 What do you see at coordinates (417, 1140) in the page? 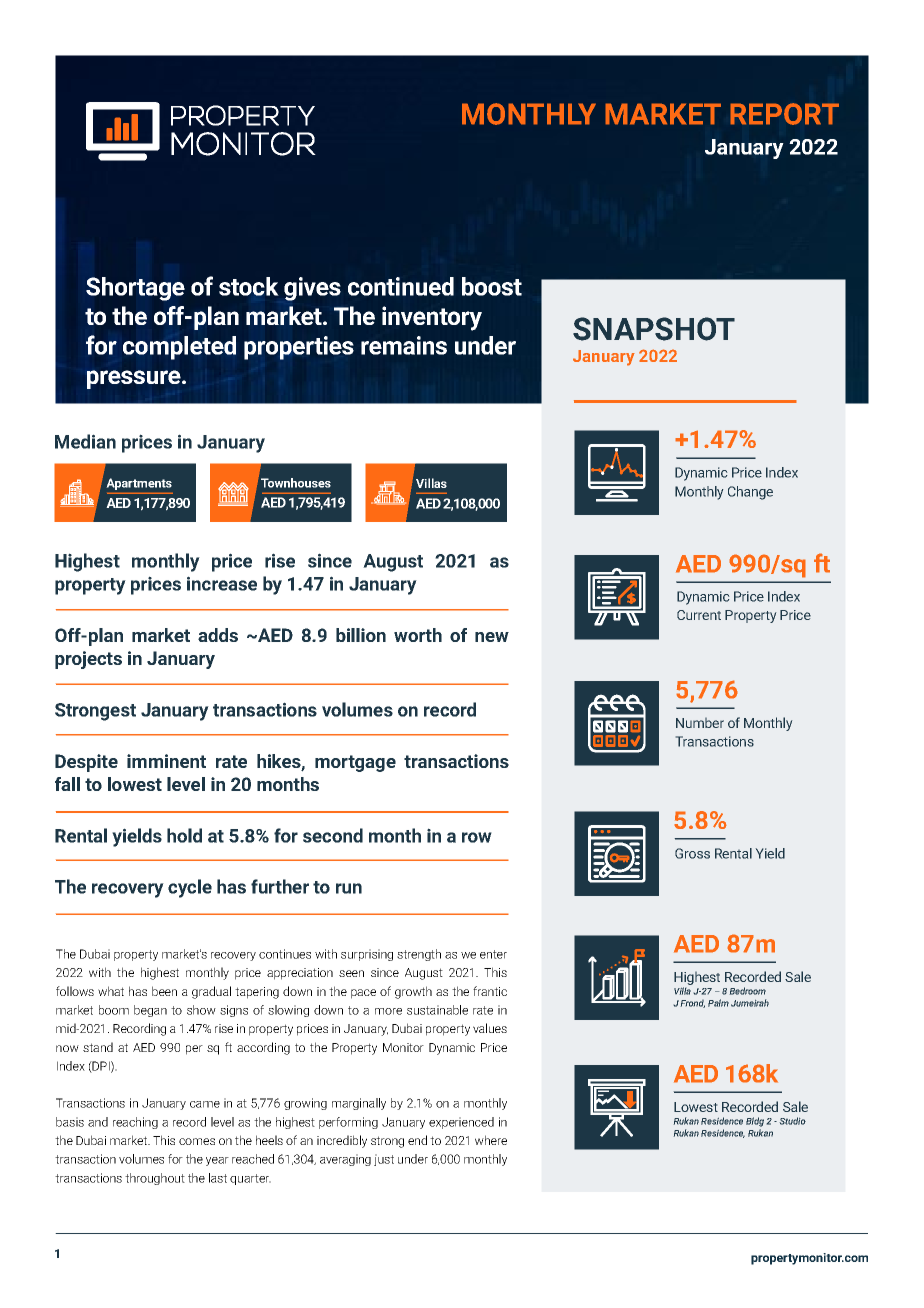
I see `end` at bounding box center [417, 1140].
